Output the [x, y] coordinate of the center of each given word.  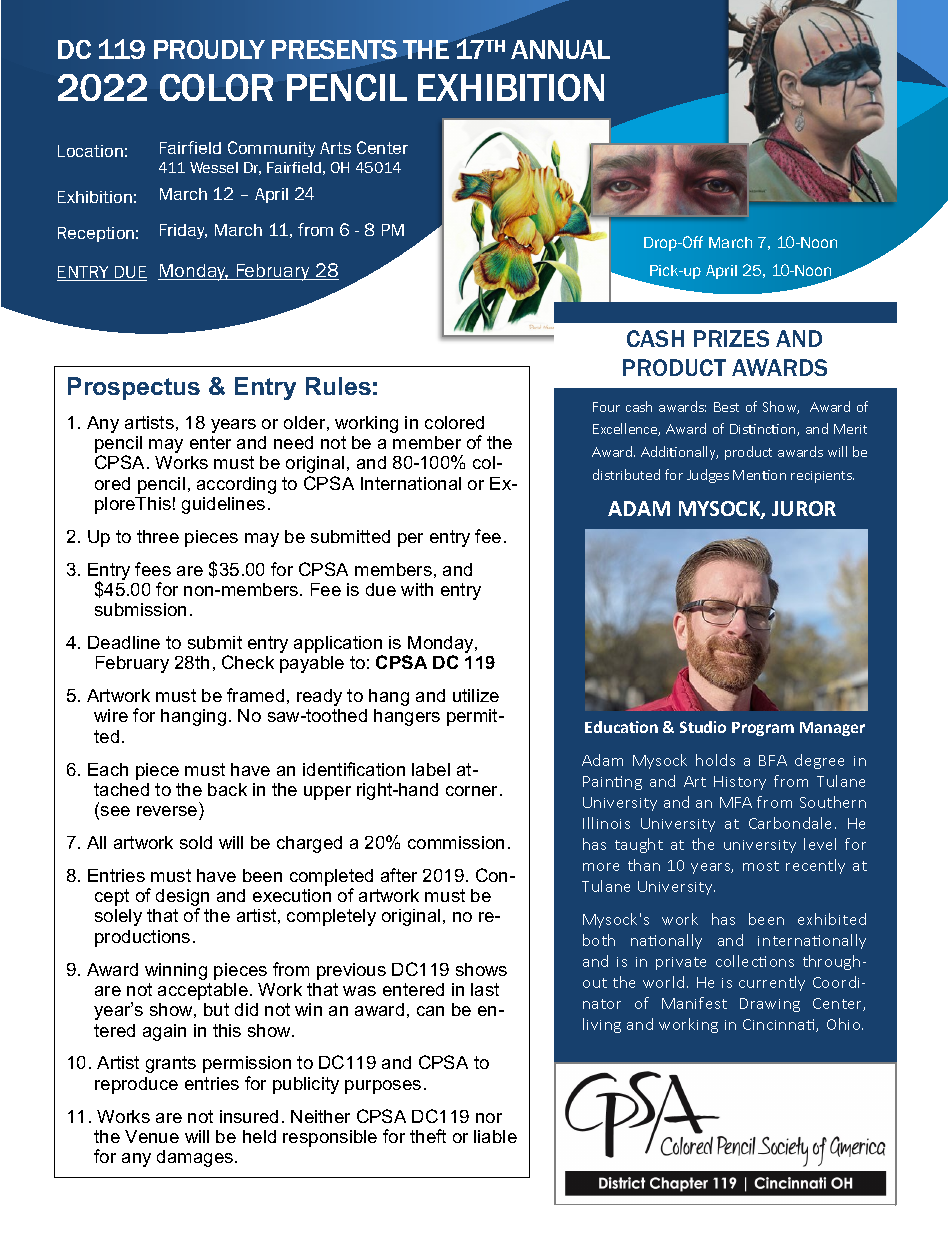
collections [755, 961]
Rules [338, 386]
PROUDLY [209, 49]
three [158, 536]
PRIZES [731, 338]
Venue [152, 1136]
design [182, 899]
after [399, 875]
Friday [183, 231]
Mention [759, 475]
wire [111, 715]
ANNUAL [560, 49]
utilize [476, 695]
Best [726, 407]
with [417, 589]
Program [763, 729]
